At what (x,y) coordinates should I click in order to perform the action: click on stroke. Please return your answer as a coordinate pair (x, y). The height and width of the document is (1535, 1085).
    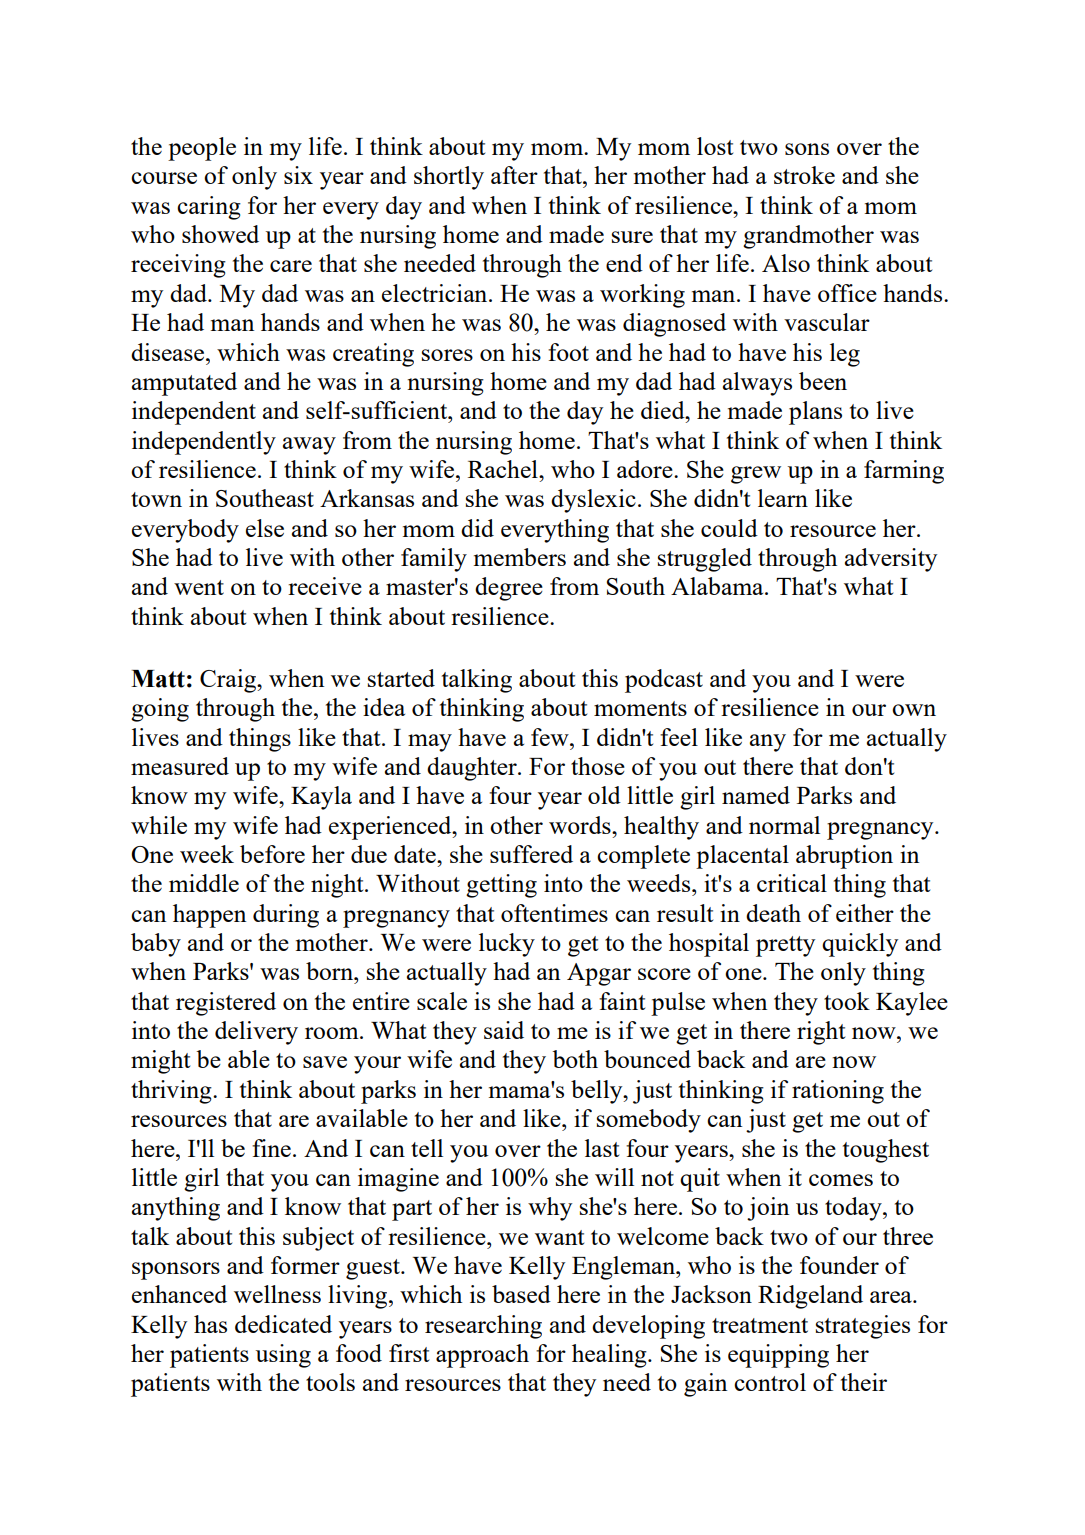
    Looking at the image, I should click on (804, 175).
